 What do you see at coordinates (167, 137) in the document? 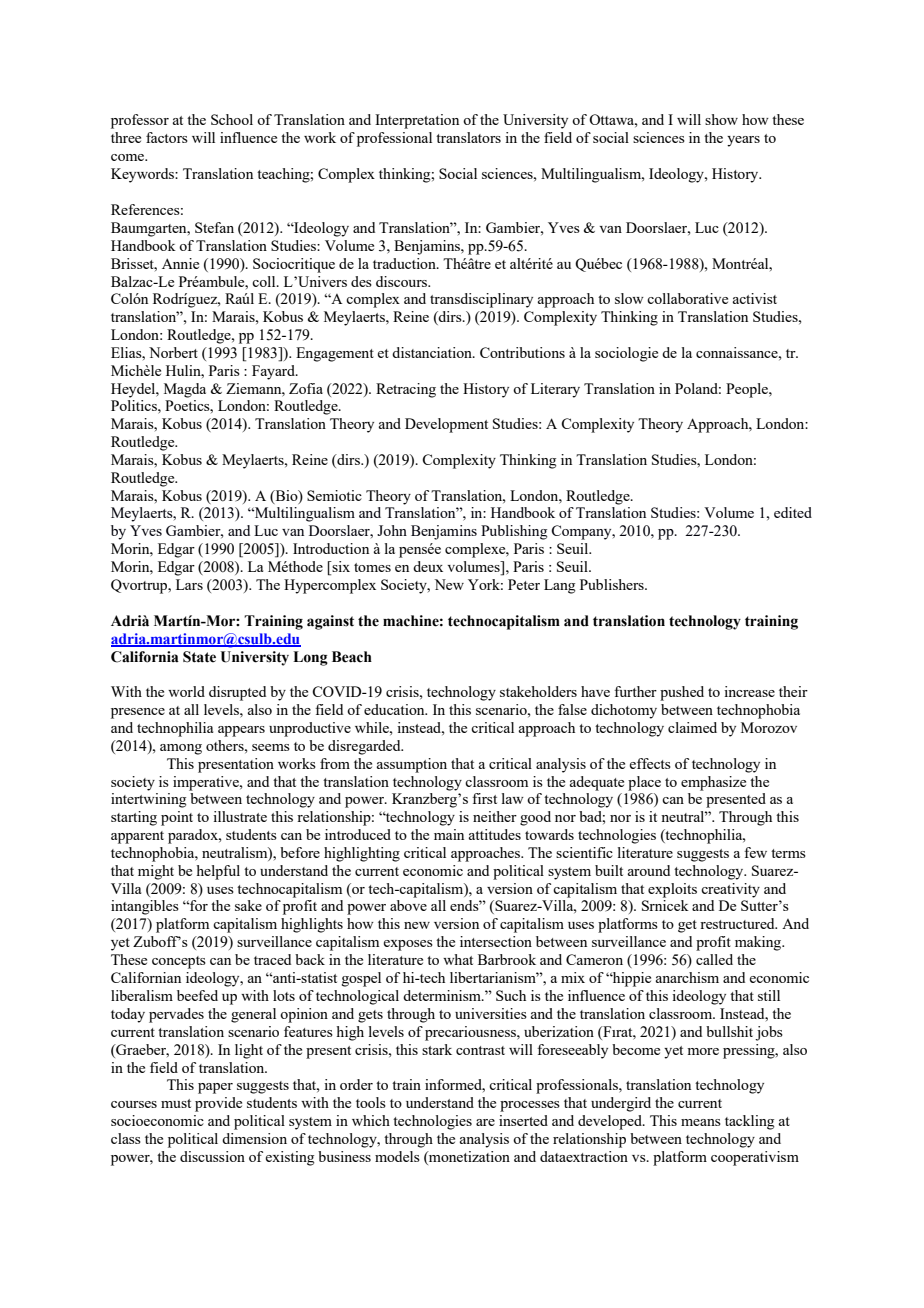
I see `factors` at bounding box center [167, 137].
